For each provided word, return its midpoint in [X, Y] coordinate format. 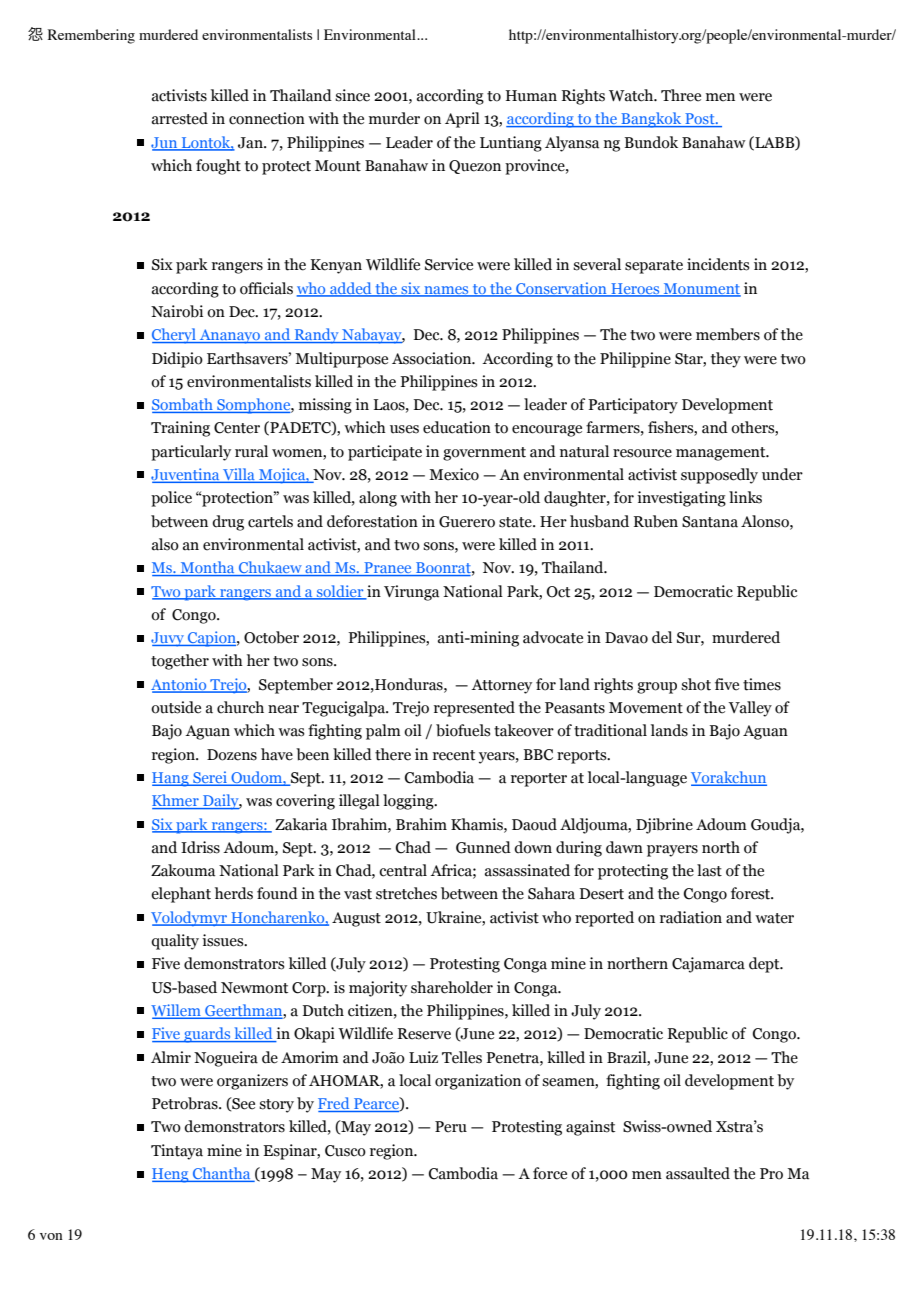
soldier [340, 592]
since [352, 95]
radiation [691, 917]
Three [681, 95]
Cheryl [175, 336]
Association [433, 358]
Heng [171, 1175]
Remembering [91, 36]
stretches [406, 893]
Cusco [345, 1151]
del [662, 637]
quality [175, 942]
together [180, 662]
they [726, 360]
